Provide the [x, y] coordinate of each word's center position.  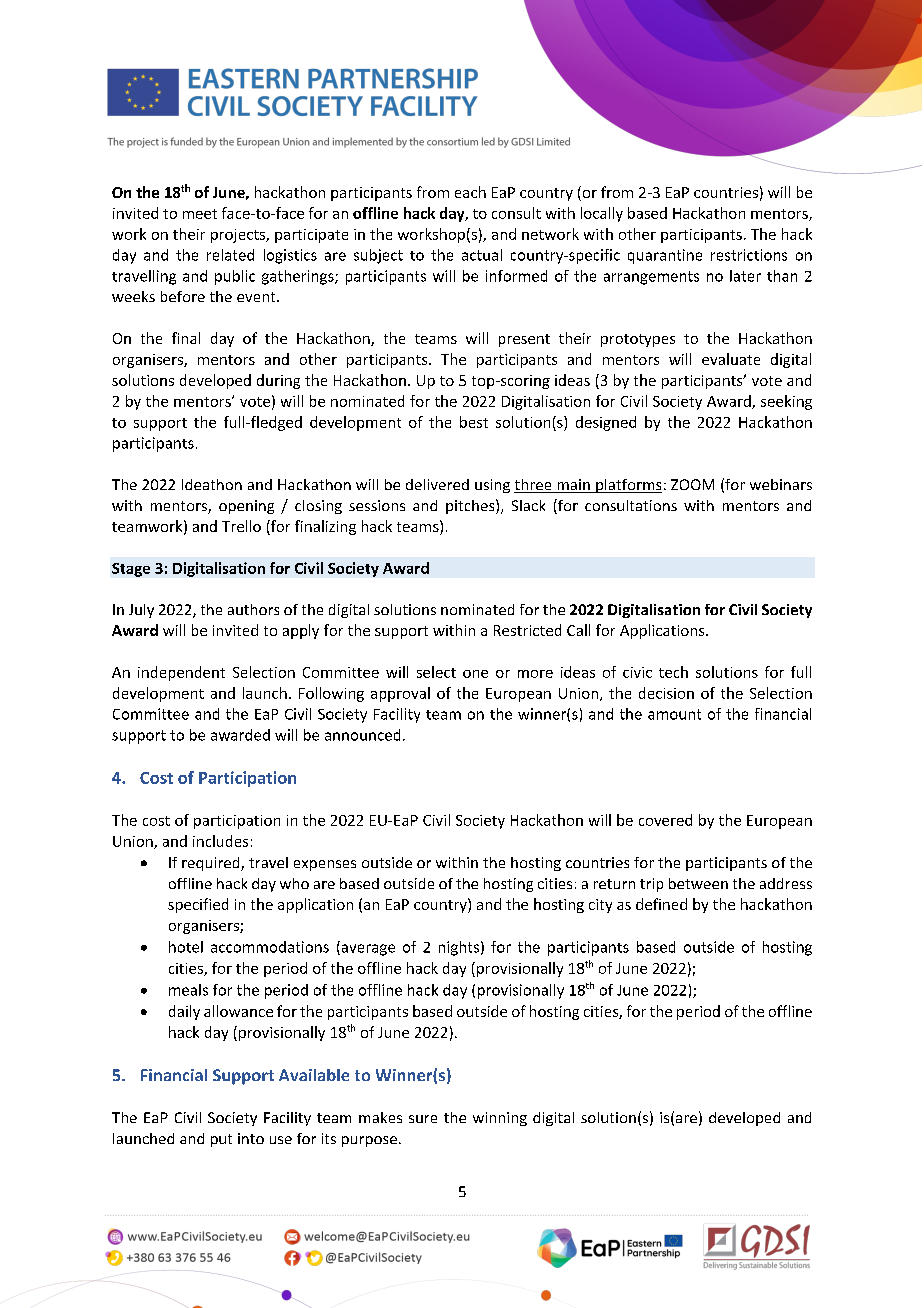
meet [200, 214]
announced [362, 735]
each [470, 192]
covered [665, 820]
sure [423, 1119]
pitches [471, 506]
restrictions [749, 255]
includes [220, 841]
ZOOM [692, 484]
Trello [241, 526]
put [221, 1140]
